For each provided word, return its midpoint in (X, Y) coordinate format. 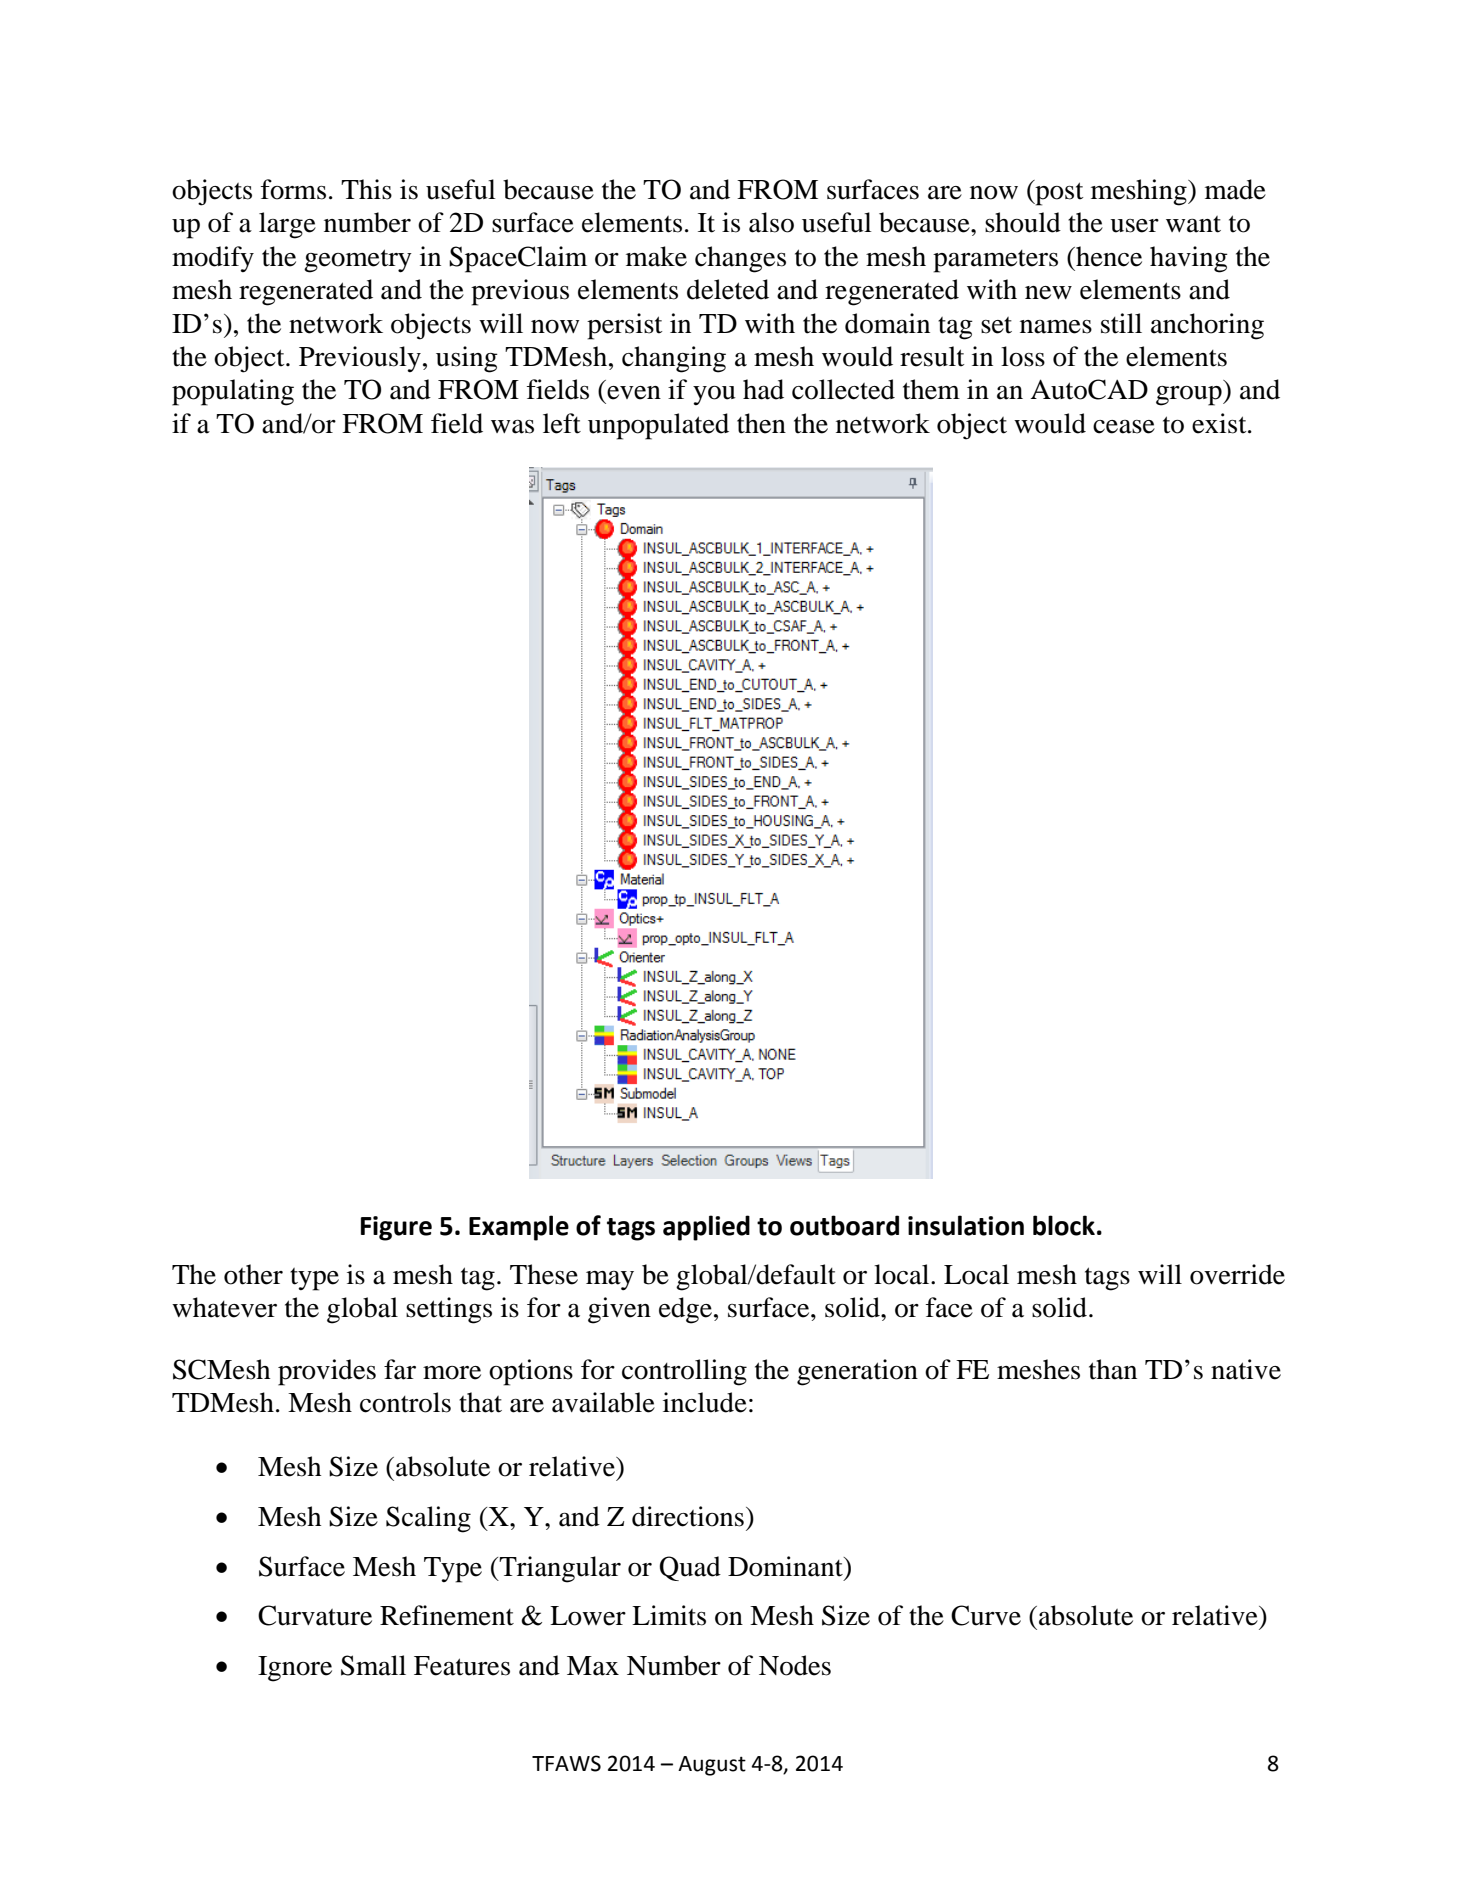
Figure (396, 1228)
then (761, 423)
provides (327, 1372)
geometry (358, 261)
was (512, 427)
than (1113, 1369)
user (1134, 226)
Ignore (295, 1669)
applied (706, 1228)
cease (1124, 427)
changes (740, 259)
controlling (684, 1372)
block (1064, 1225)
